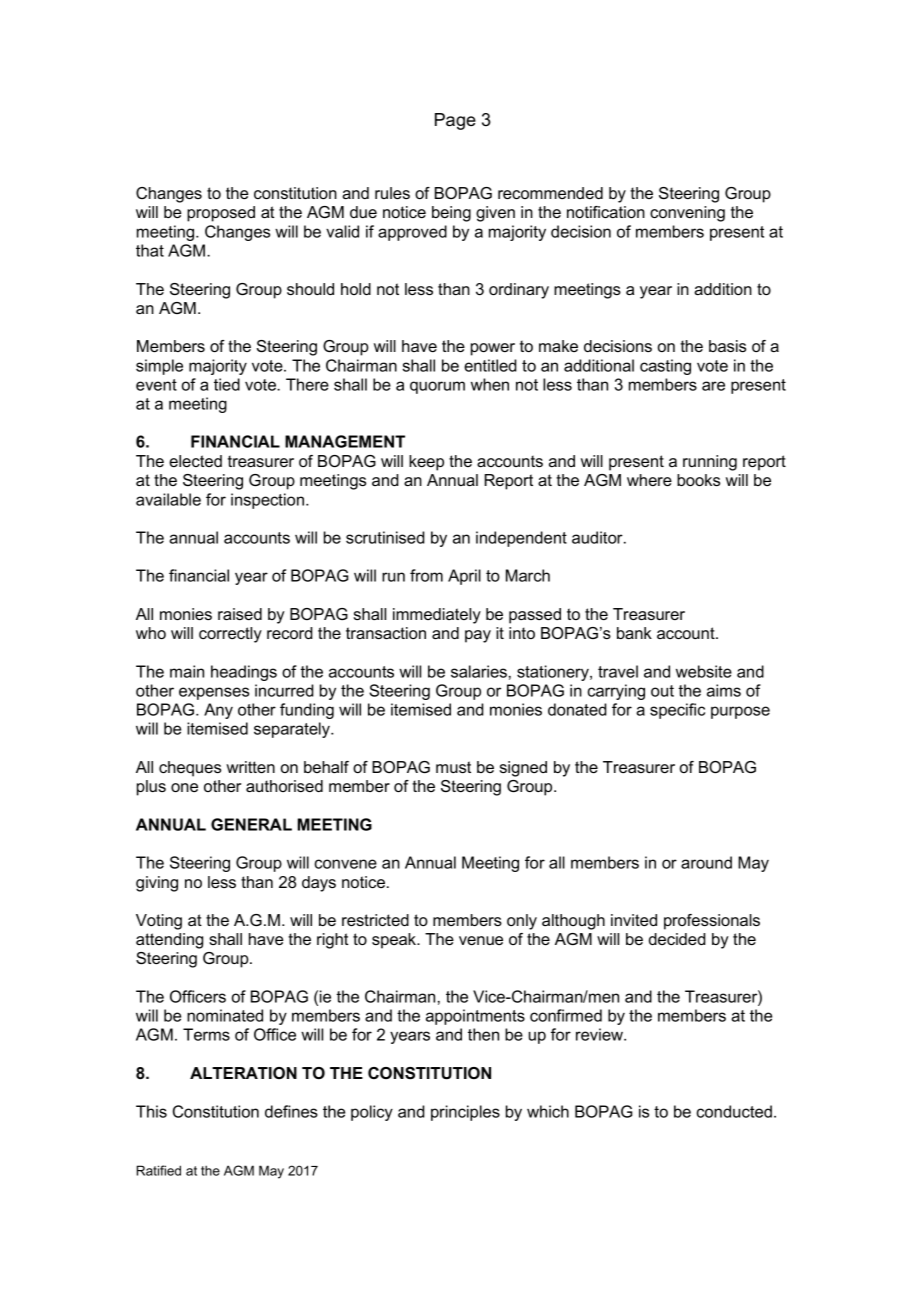 The image size is (924, 1308). What do you see at coordinates (734, 1111) in the image?
I see `conducted` at bounding box center [734, 1111].
